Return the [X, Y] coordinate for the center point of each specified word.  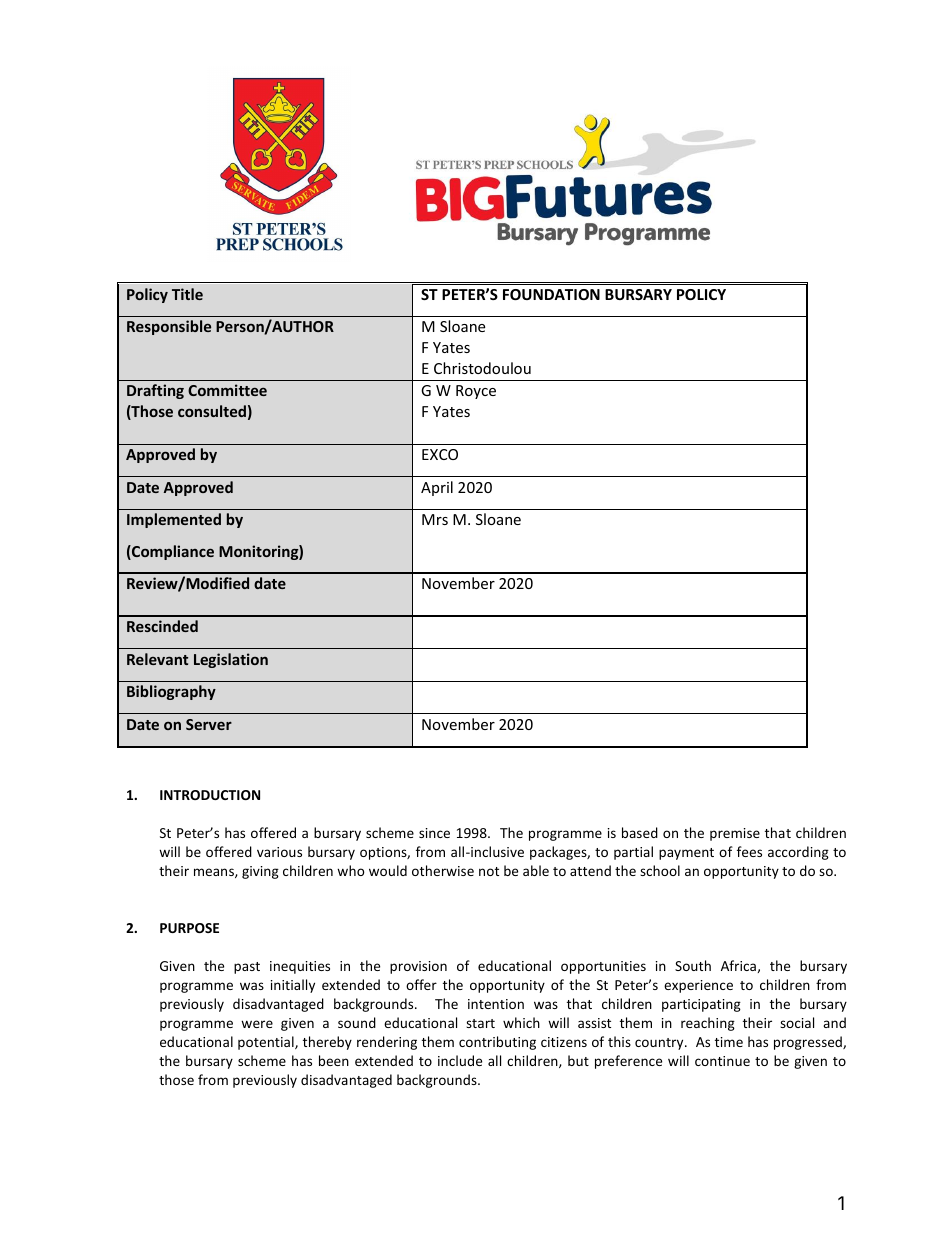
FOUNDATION [551, 294]
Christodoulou [482, 368]
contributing [497, 1043]
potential [267, 1043]
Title [187, 294]
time [729, 1042]
